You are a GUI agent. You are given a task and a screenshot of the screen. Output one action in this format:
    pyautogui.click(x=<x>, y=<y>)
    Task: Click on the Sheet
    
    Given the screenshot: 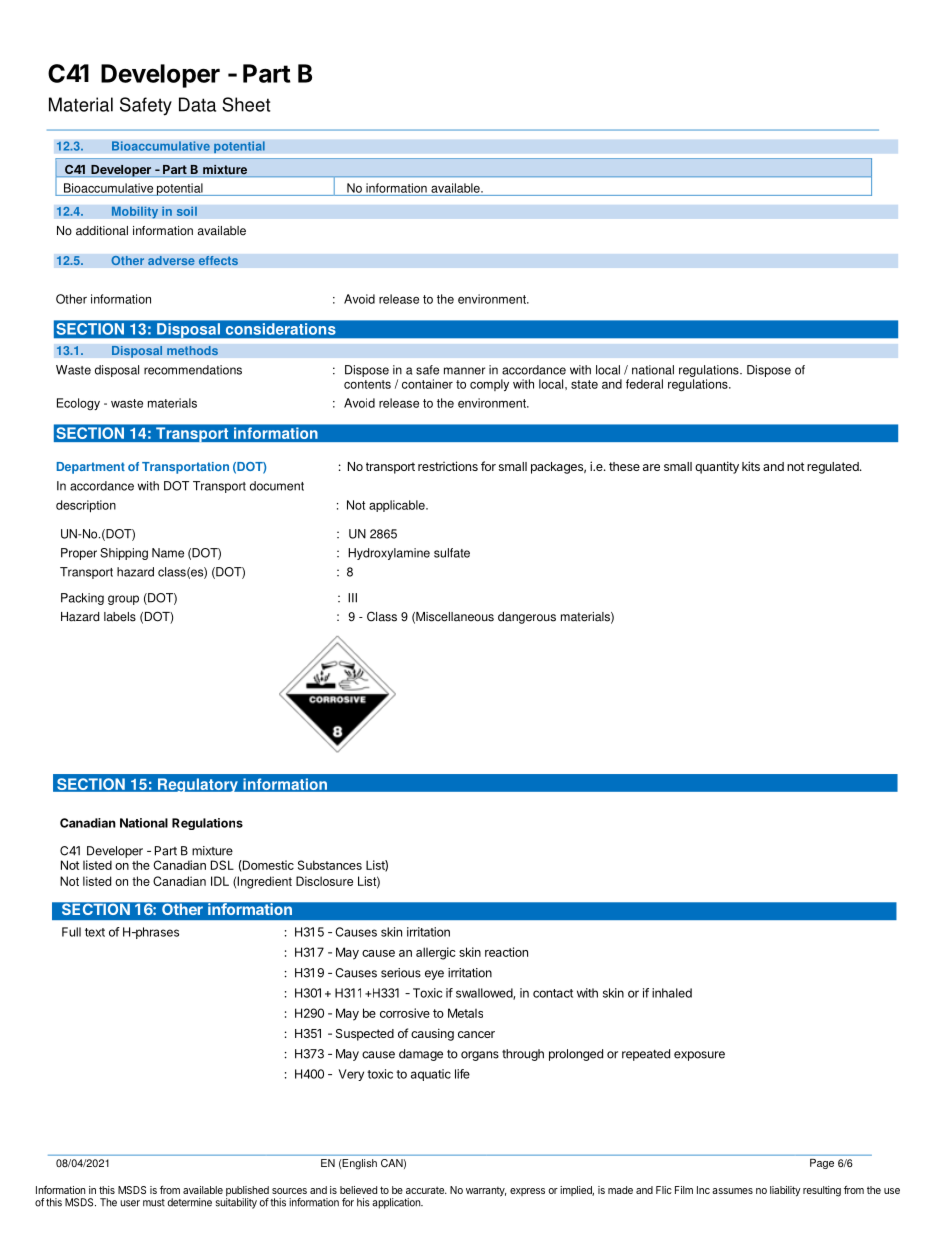 What is the action you would take?
    pyautogui.click(x=246, y=104)
